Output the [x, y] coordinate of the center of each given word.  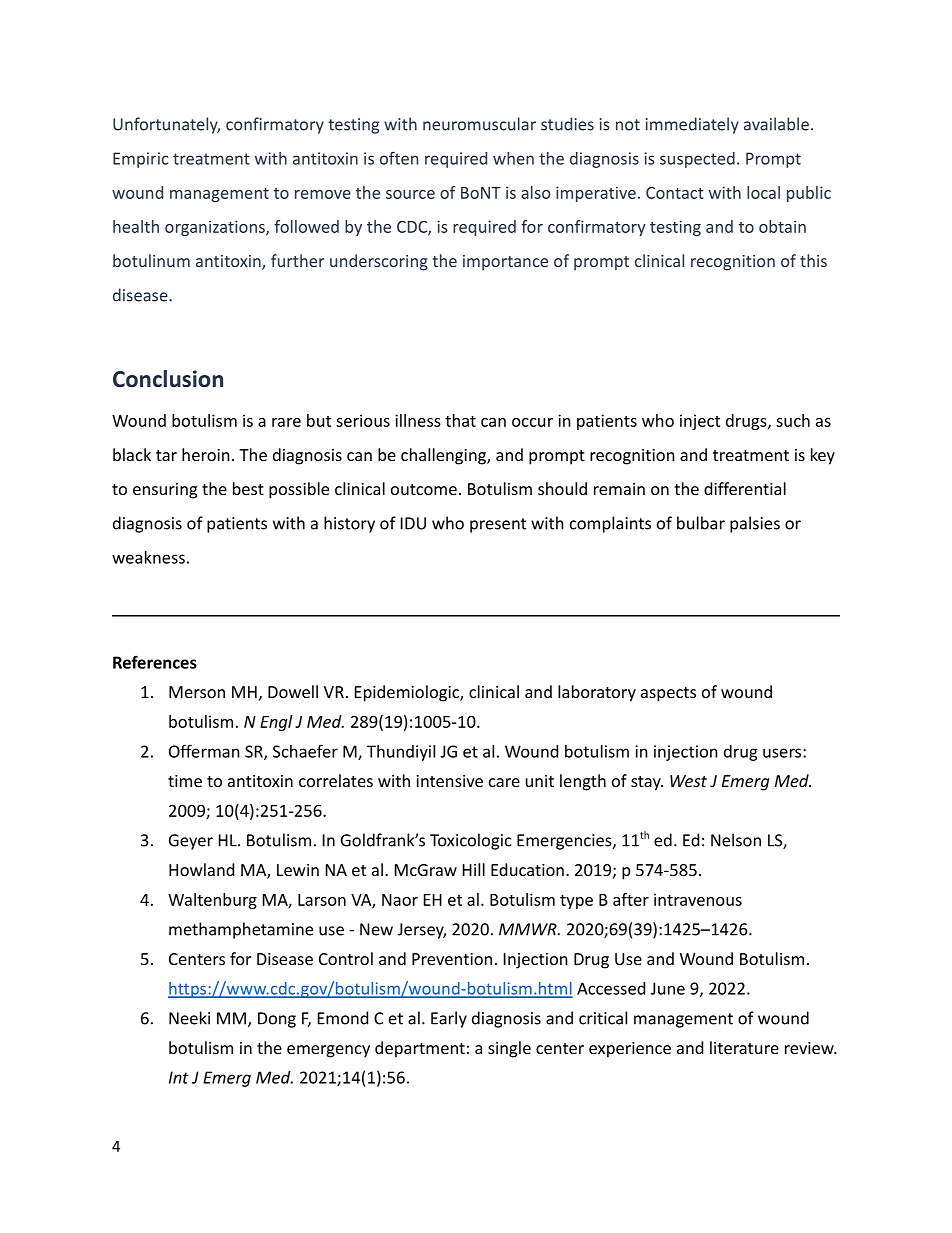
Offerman [204, 751]
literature [744, 1047]
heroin [206, 454]
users [783, 753]
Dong [277, 1020]
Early [449, 1019]
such [793, 420]
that [460, 420]
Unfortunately [166, 125]
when [513, 158]
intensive [449, 781]
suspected [697, 160]
